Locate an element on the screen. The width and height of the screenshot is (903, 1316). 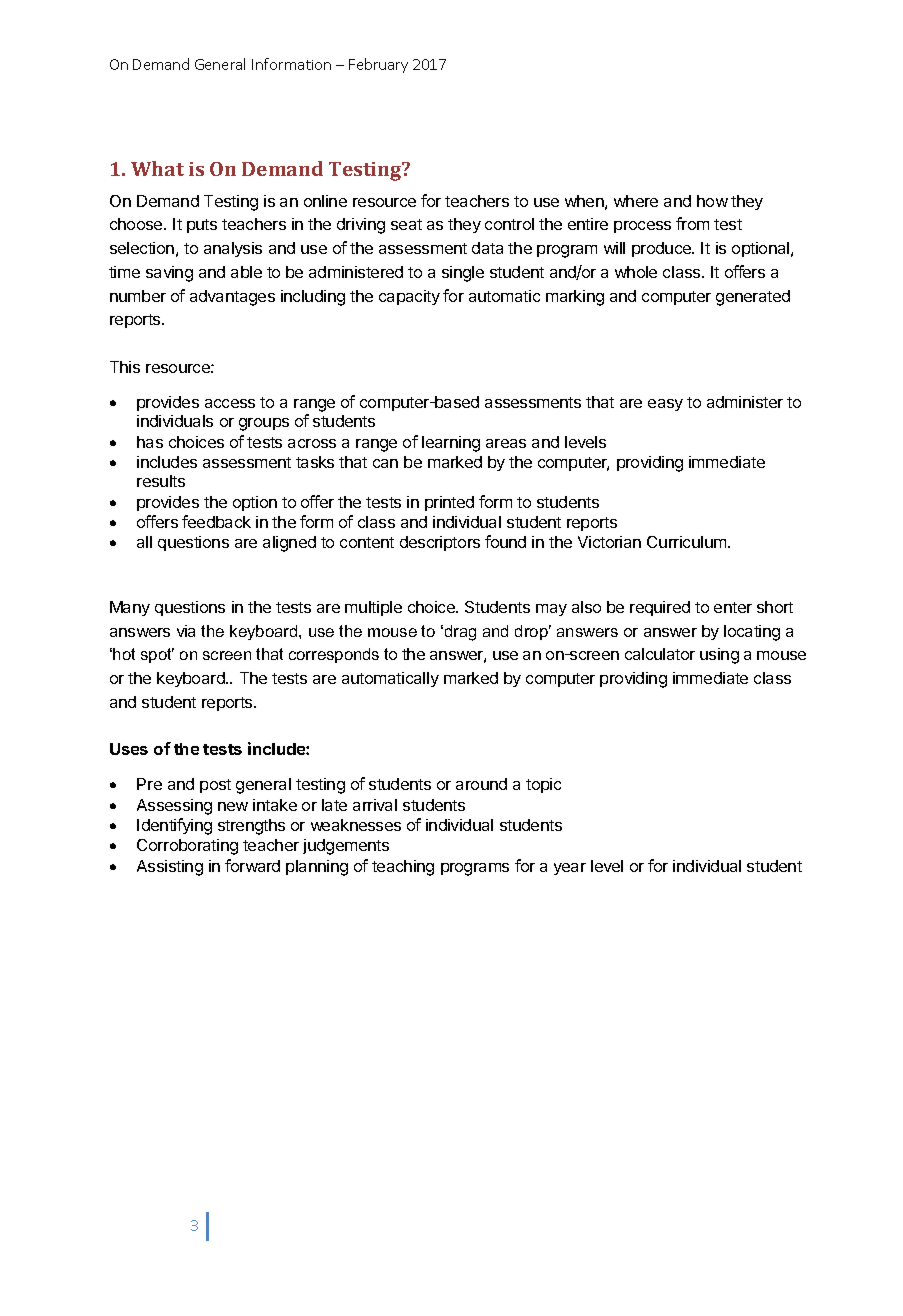
via is located at coordinates (186, 631).
